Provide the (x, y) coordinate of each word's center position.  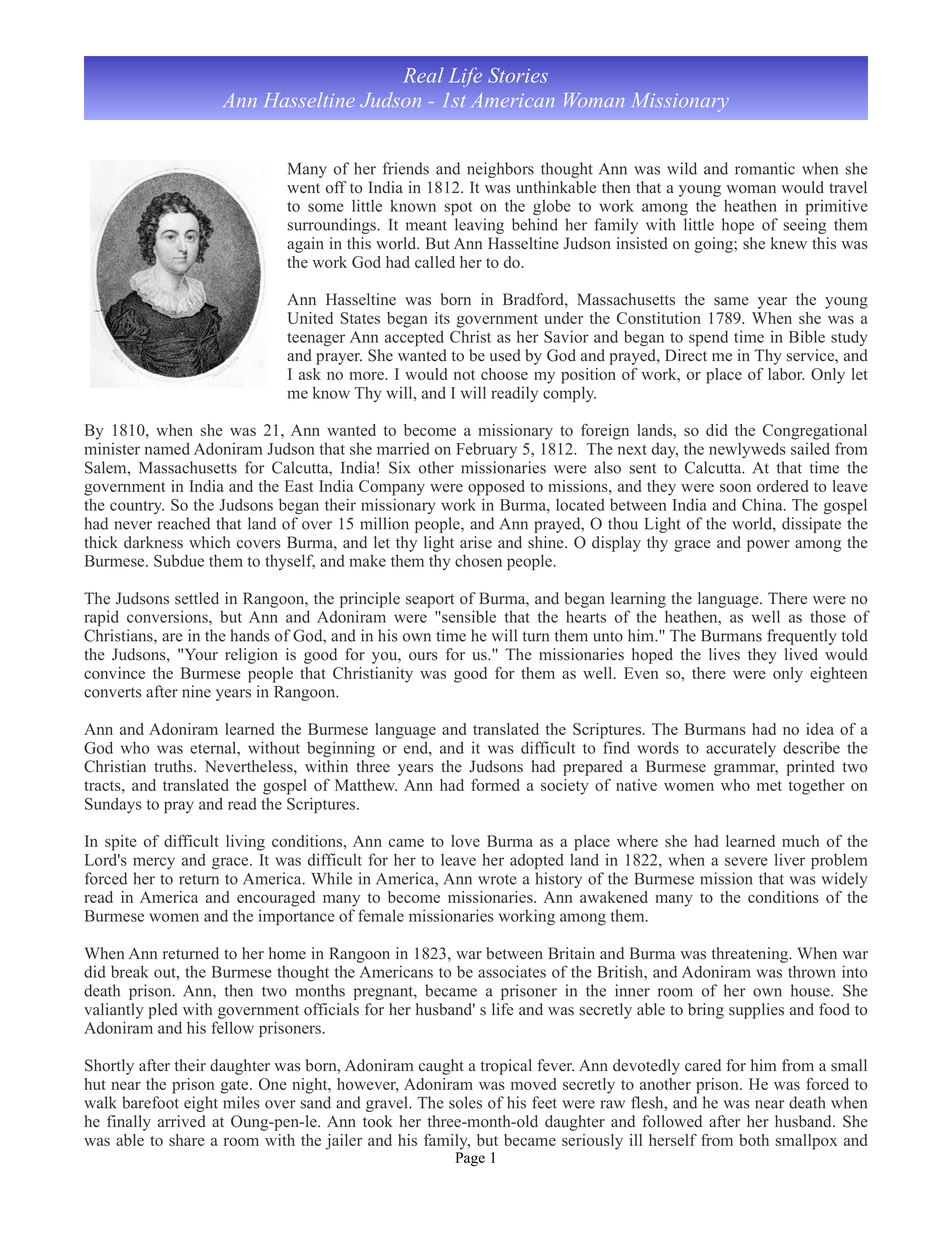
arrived (182, 1121)
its (442, 318)
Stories (518, 75)
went (303, 188)
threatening (751, 955)
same (731, 301)
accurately (741, 749)
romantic (765, 168)
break (130, 971)
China (763, 504)
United (310, 318)
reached (184, 523)
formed (495, 785)
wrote (497, 879)
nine (196, 691)
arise (476, 542)
